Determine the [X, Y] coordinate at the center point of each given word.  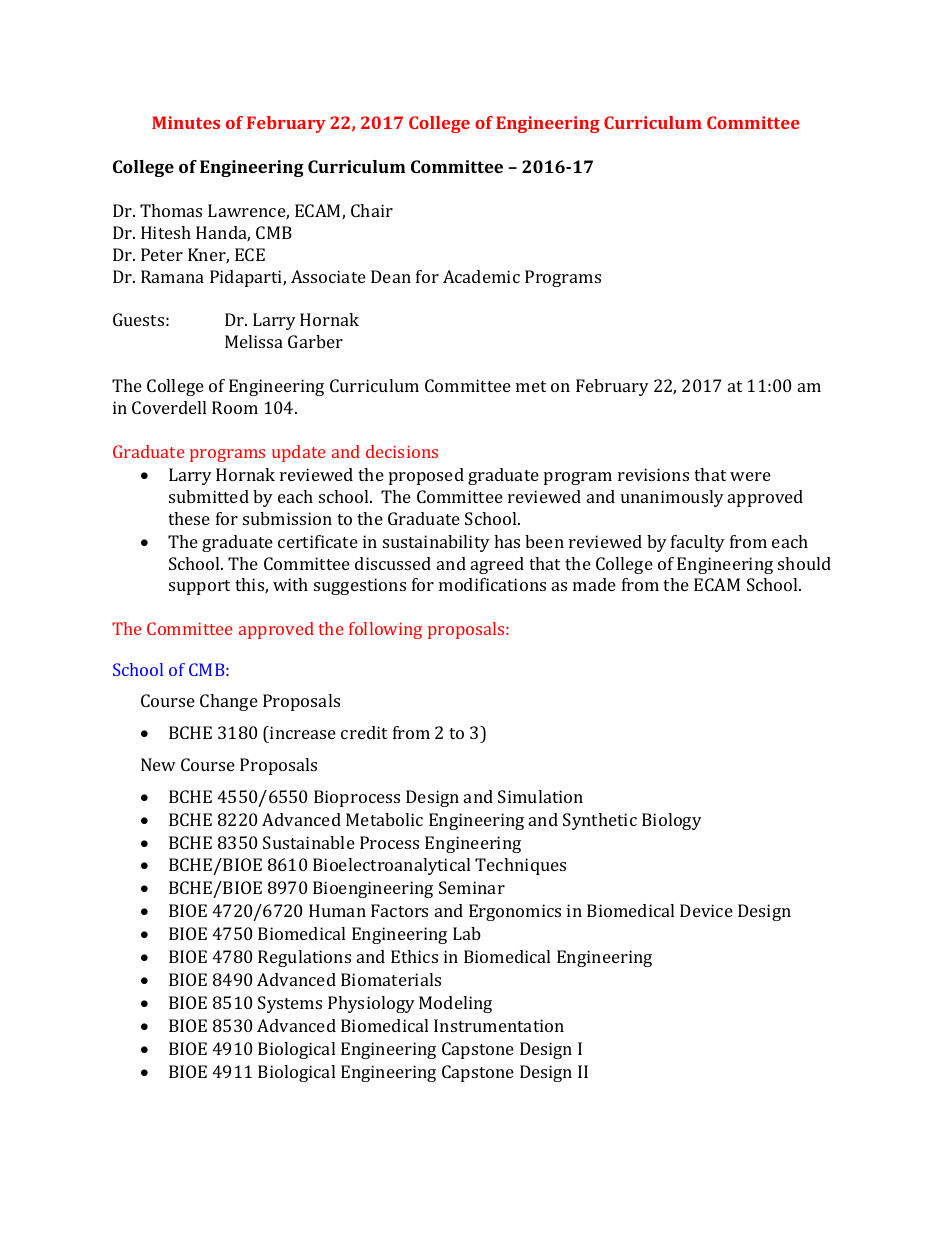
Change [229, 702]
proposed [426, 476]
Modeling [455, 1004]
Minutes [186, 122]
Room [235, 407]
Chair [372, 210]
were [750, 476]
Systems [290, 1004]
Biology [672, 821]
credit [364, 732]
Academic [481, 276]
